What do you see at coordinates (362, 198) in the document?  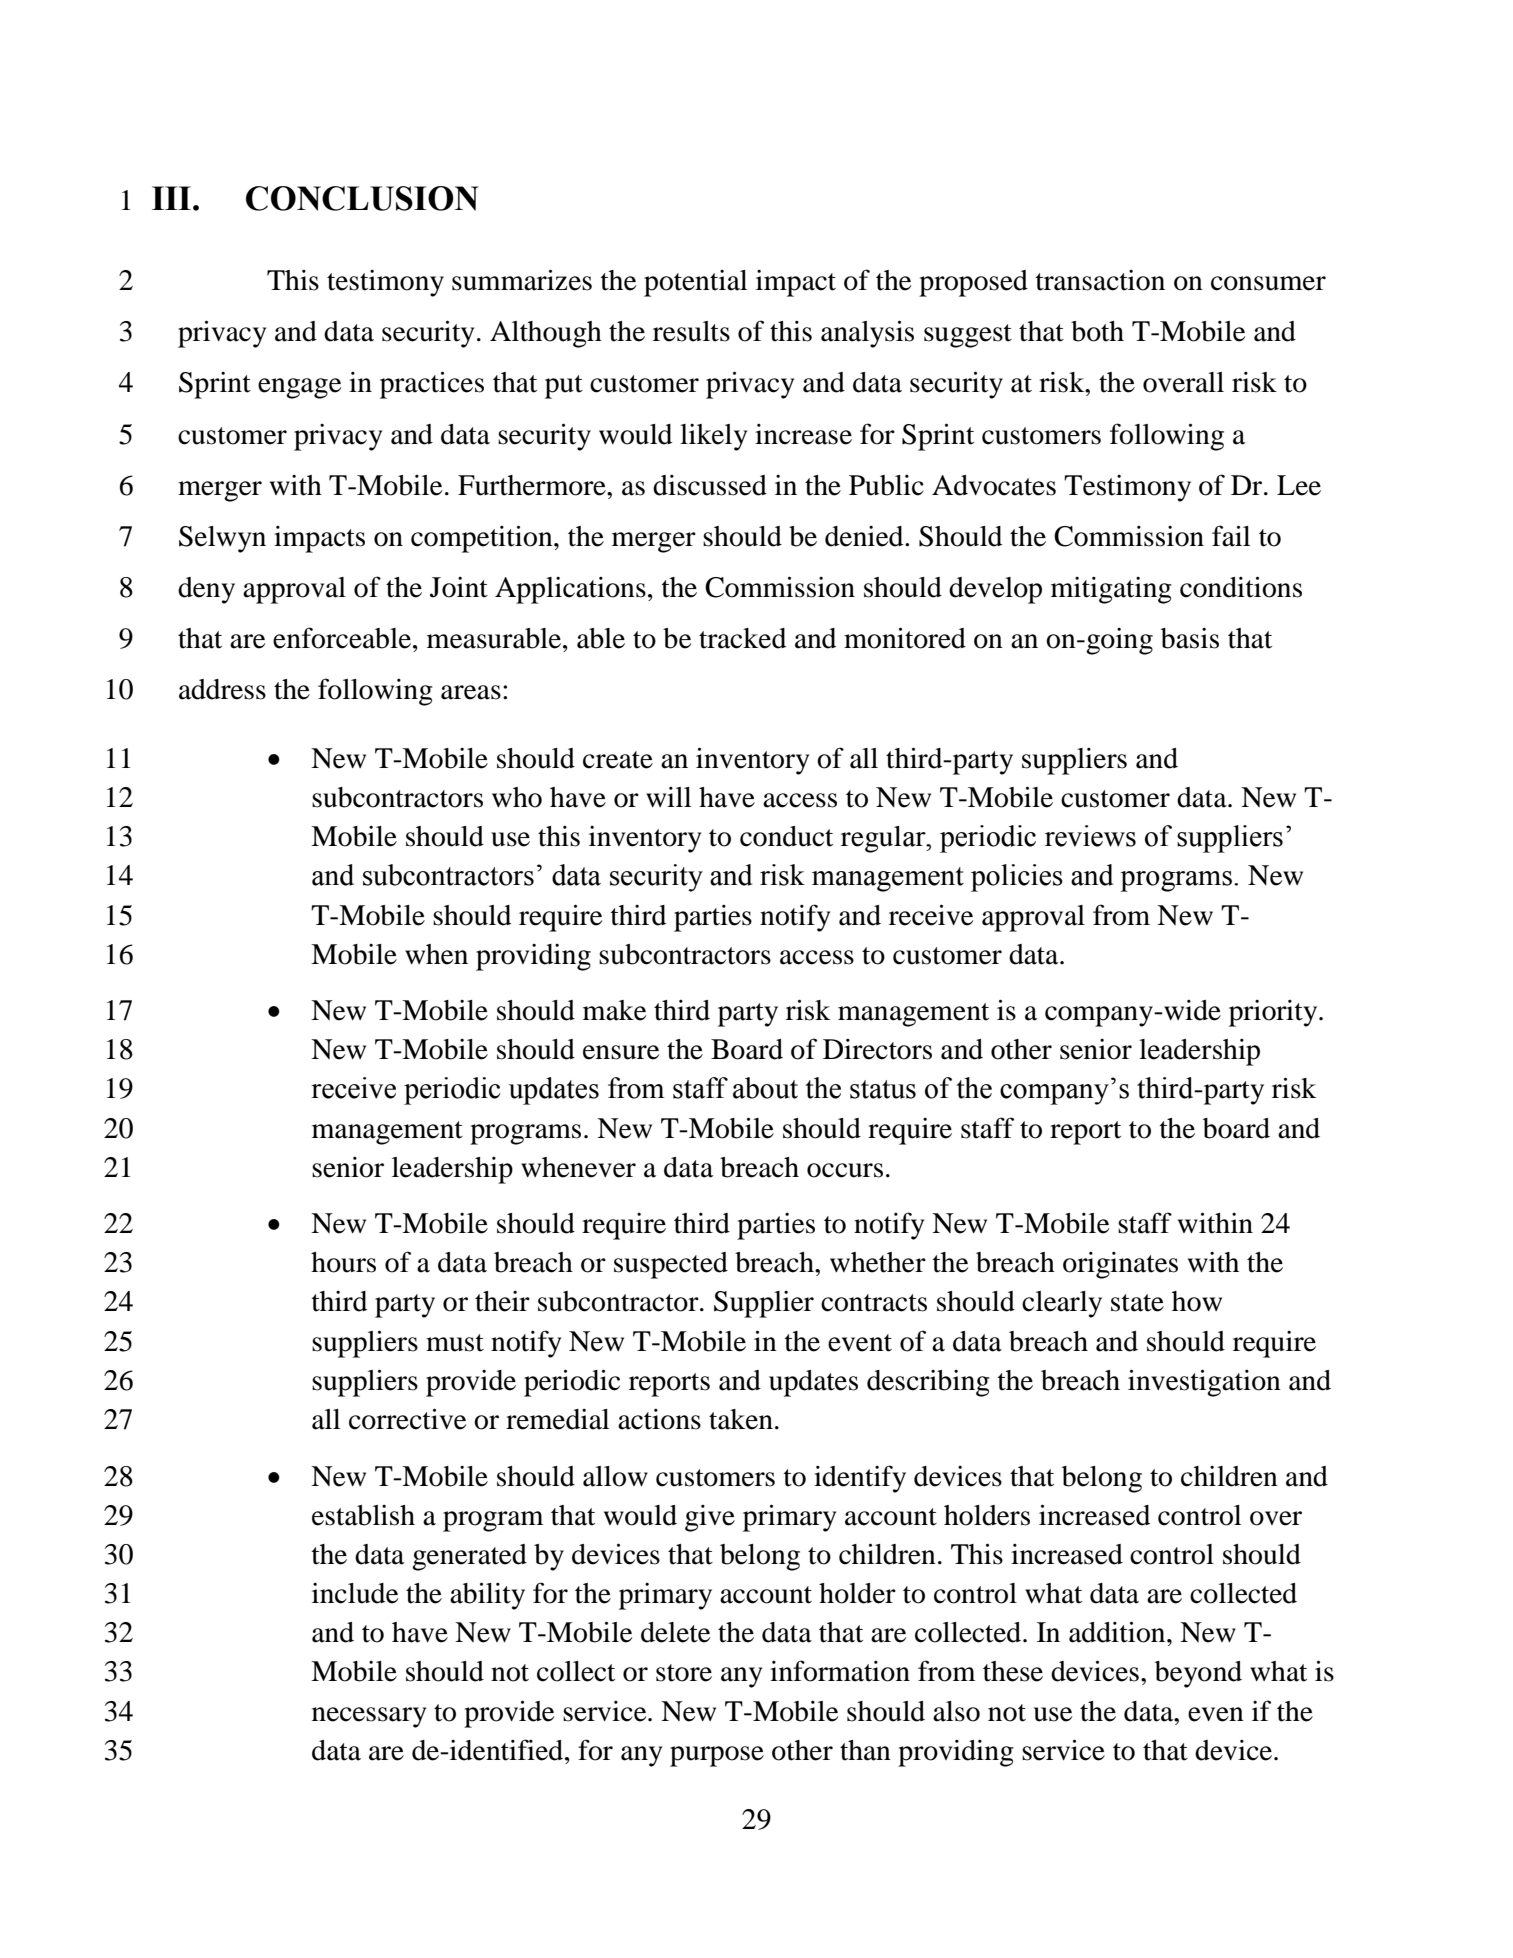 I see `CONCLUSION` at bounding box center [362, 198].
